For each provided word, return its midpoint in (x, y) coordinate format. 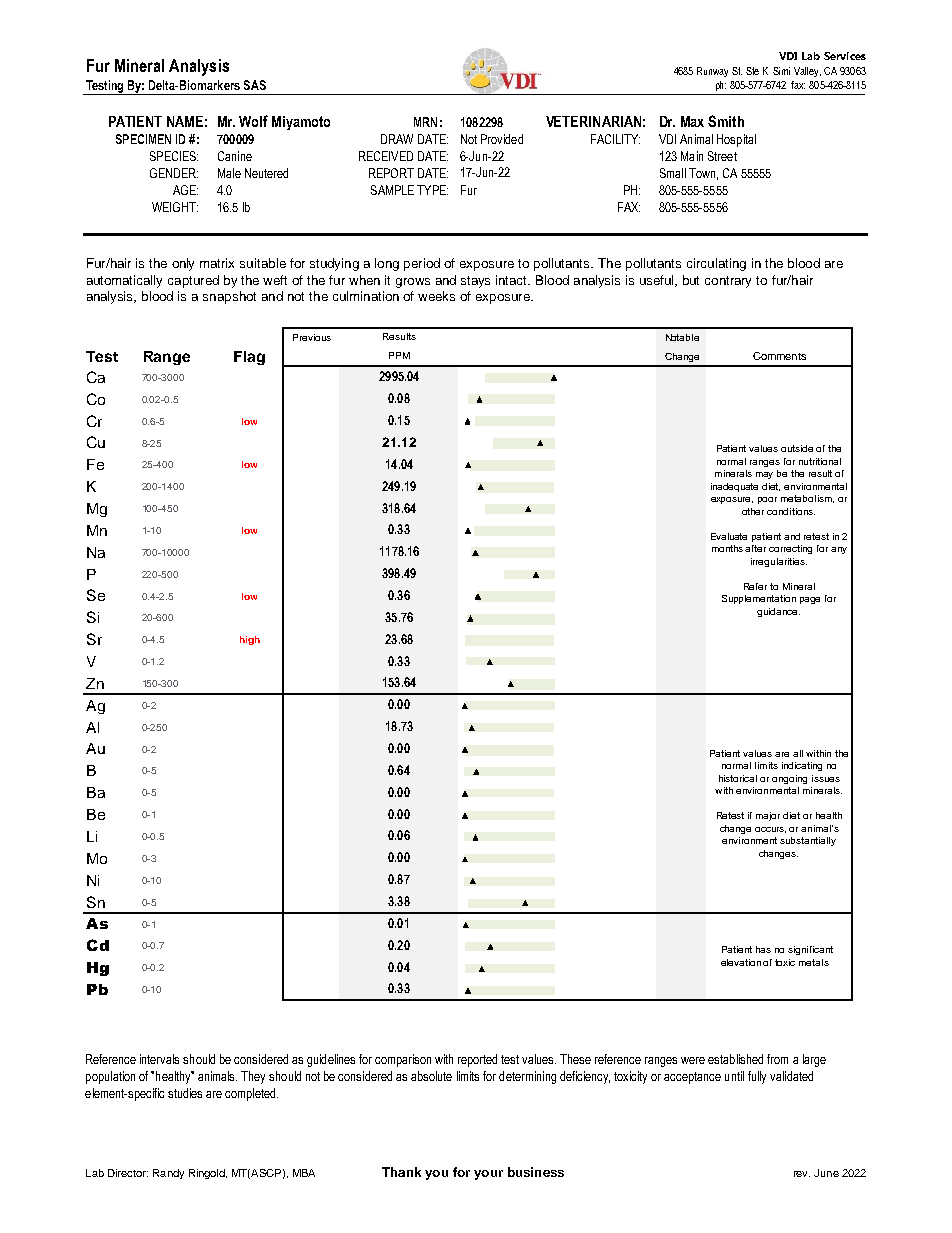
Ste (752, 71)
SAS (255, 85)
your (488, 1175)
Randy (168, 1174)
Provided (502, 139)
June (826, 1173)
